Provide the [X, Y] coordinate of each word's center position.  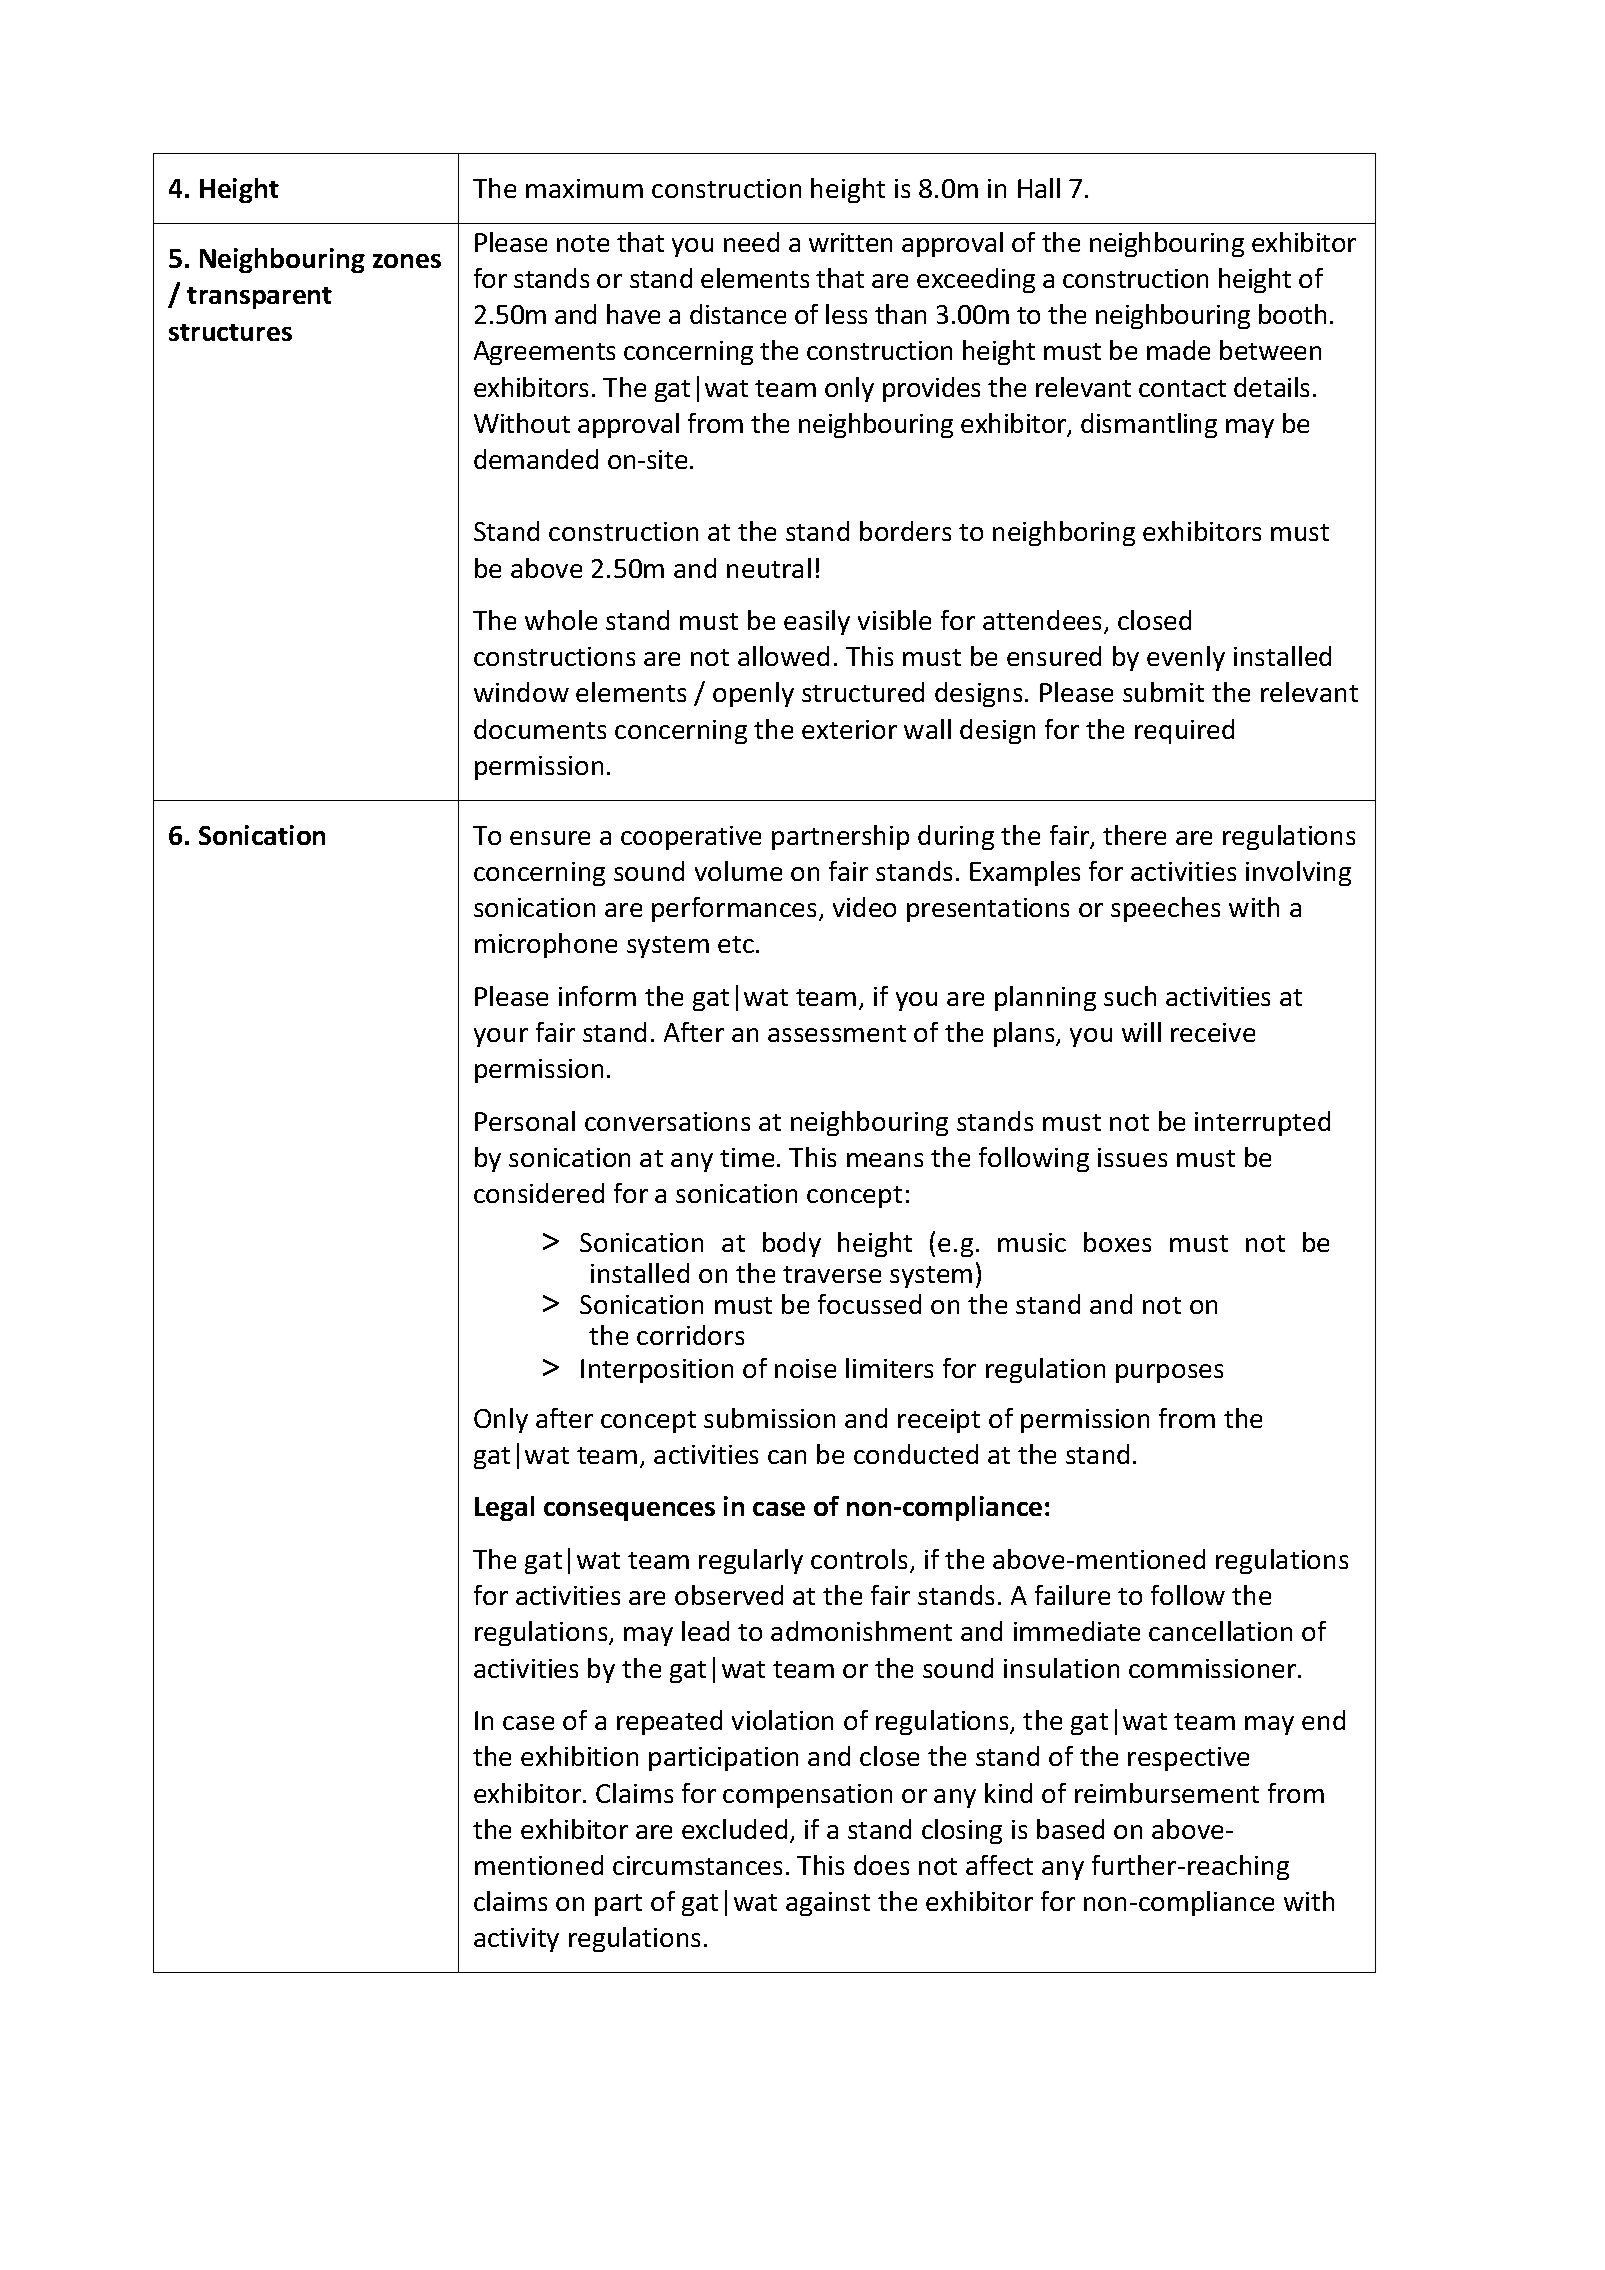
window [521, 692]
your [501, 1037]
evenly [1186, 658]
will [1141, 1032]
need [751, 242]
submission [769, 1418]
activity [516, 1940]
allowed [783, 656]
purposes [1169, 1373]
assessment [837, 1033]
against [828, 1904]
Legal [504, 1508]
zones [407, 261]
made [1178, 350]
